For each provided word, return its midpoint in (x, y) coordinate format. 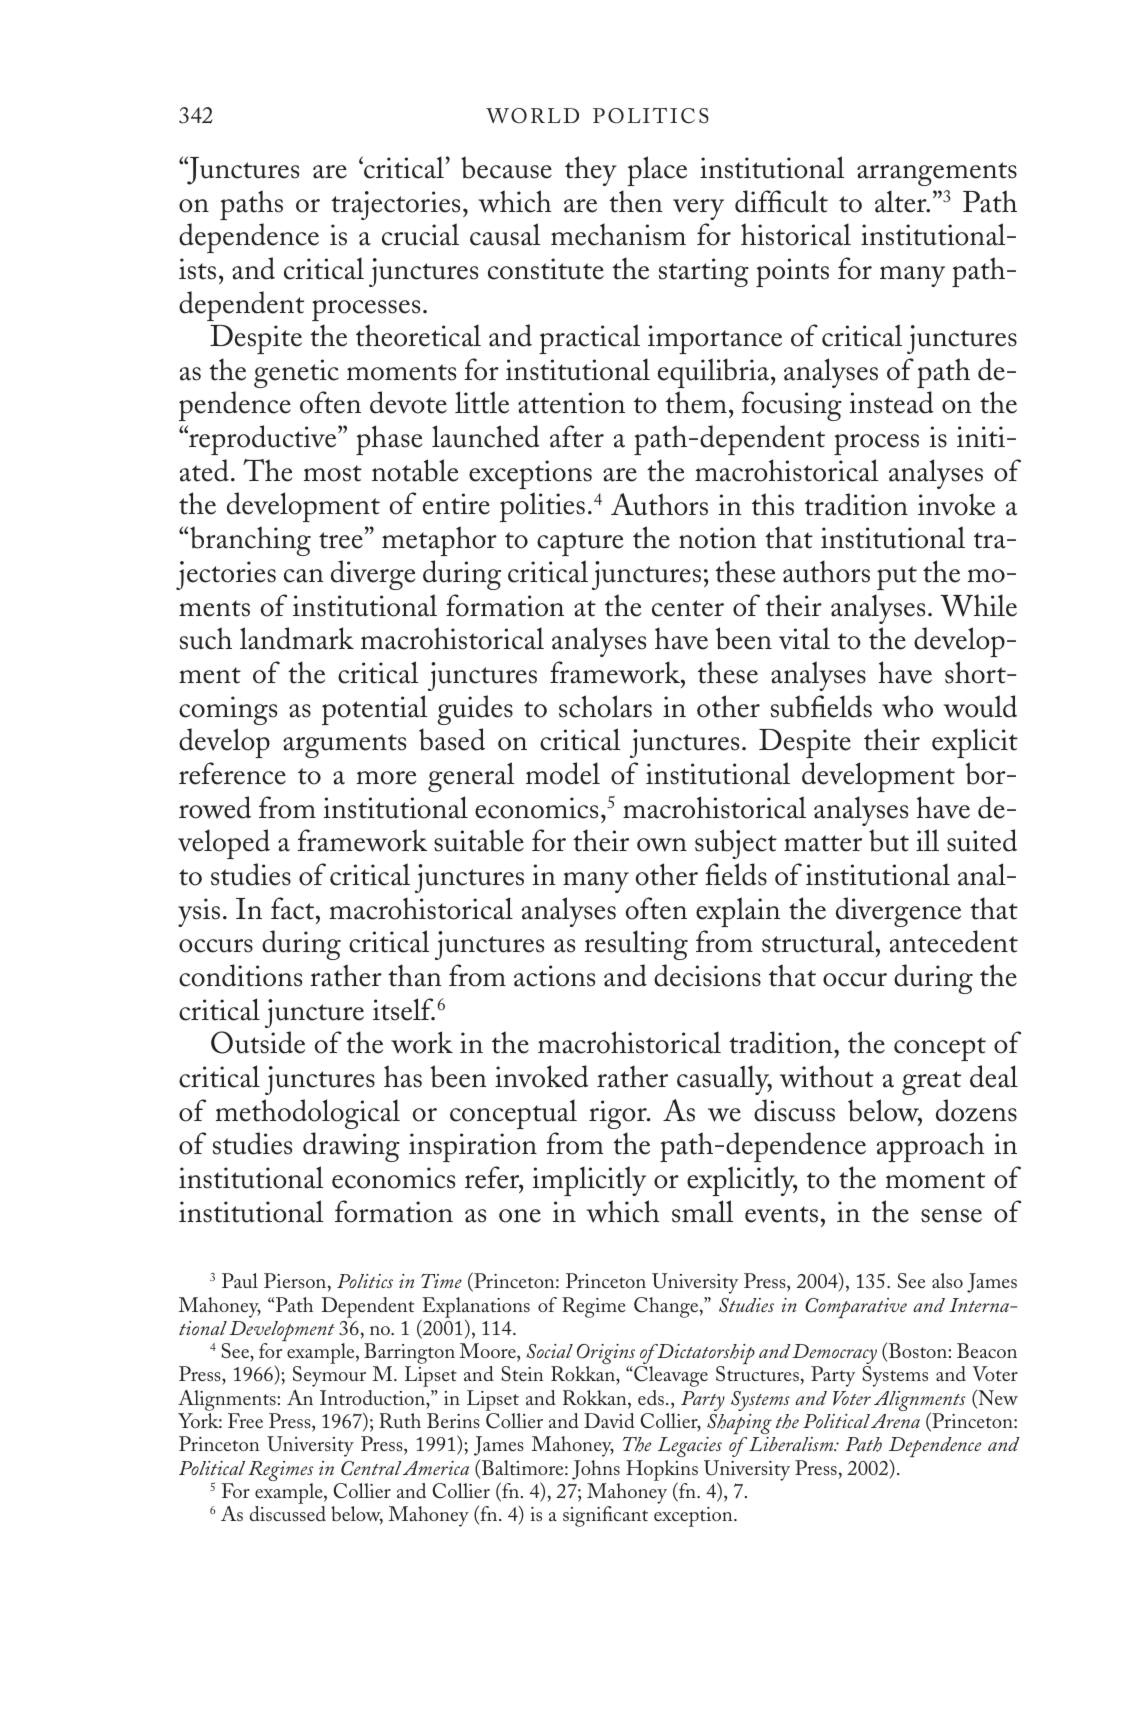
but (889, 840)
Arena (895, 1421)
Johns (596, 1470)
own (662, 845)
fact (294, 908)
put (897, 578)
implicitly (589, 1181)
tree (341, 540)
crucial (420, 234)
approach (930, 1147)
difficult (781, 201)
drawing (351, 1147)
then (635, 201)
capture (580, 544)
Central (371, 1468)
